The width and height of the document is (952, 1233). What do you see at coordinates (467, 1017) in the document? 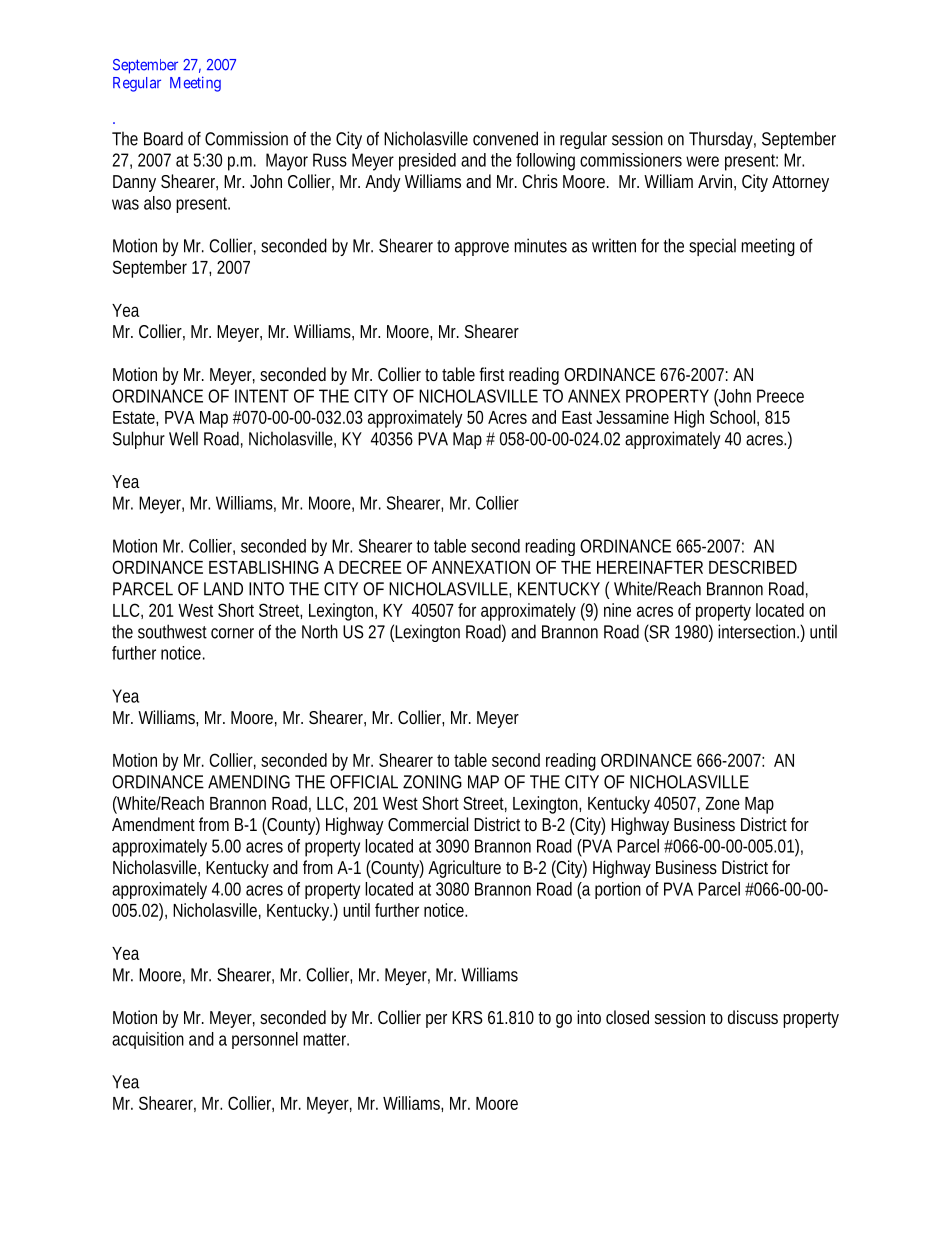
I see `KRS` at bounding box center [467, 1017].
